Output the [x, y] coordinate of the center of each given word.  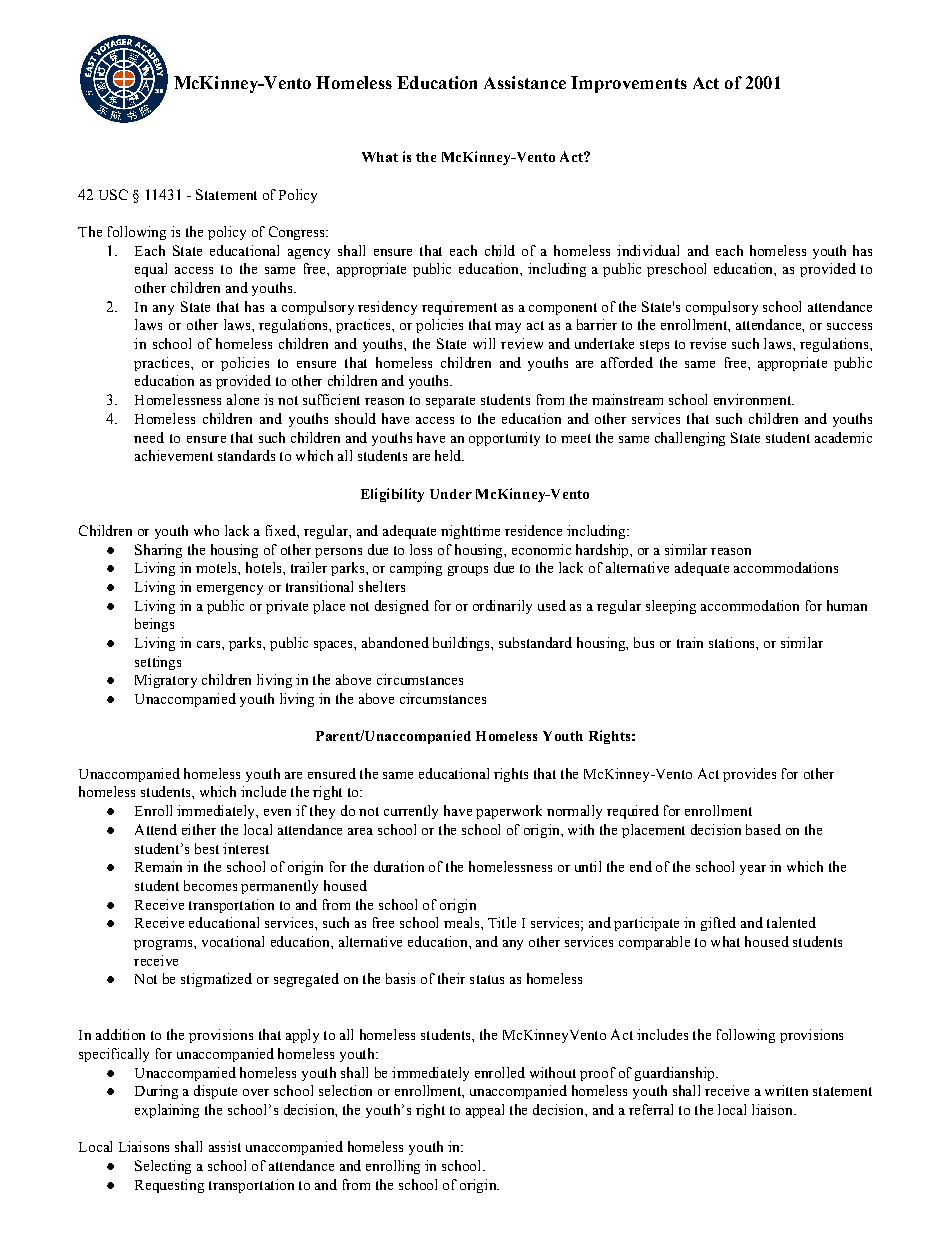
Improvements [629, 84]
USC [113, 194]
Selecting [163, 1167]
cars [210, 644]
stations [733, 642]
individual [648, 250]
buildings [462, 644]
